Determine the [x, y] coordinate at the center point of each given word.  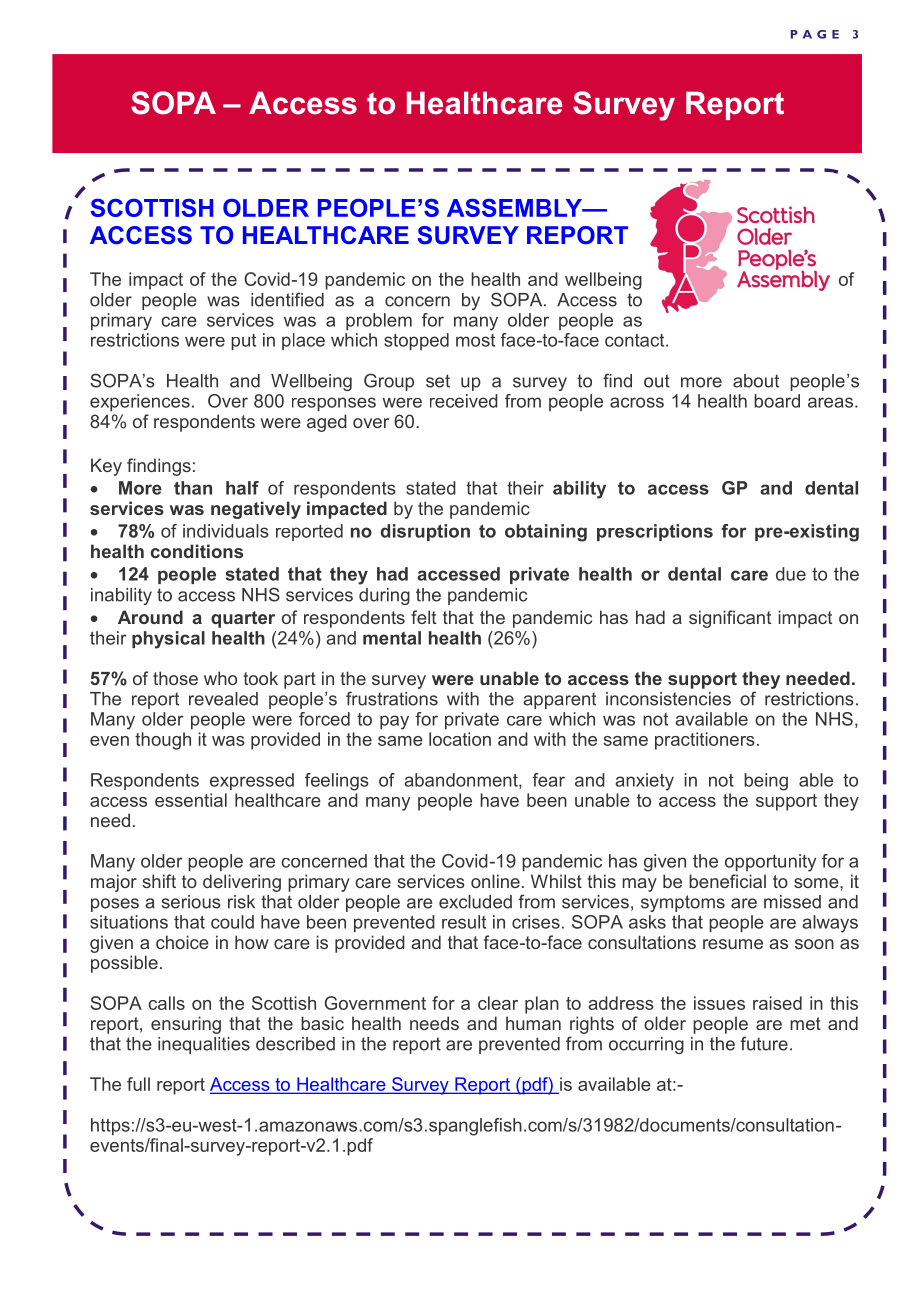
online [495, 881]
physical [168, 640]
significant [730, 619]
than [193, 488]
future [764, 1043]
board [777, 401]
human [533, 1023]
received [464, 401]
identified [287, 299]
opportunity [770, 863]
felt [423, 617]
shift [159, 881]
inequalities [204, 1045]
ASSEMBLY [515, 208]
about [756, 381]
